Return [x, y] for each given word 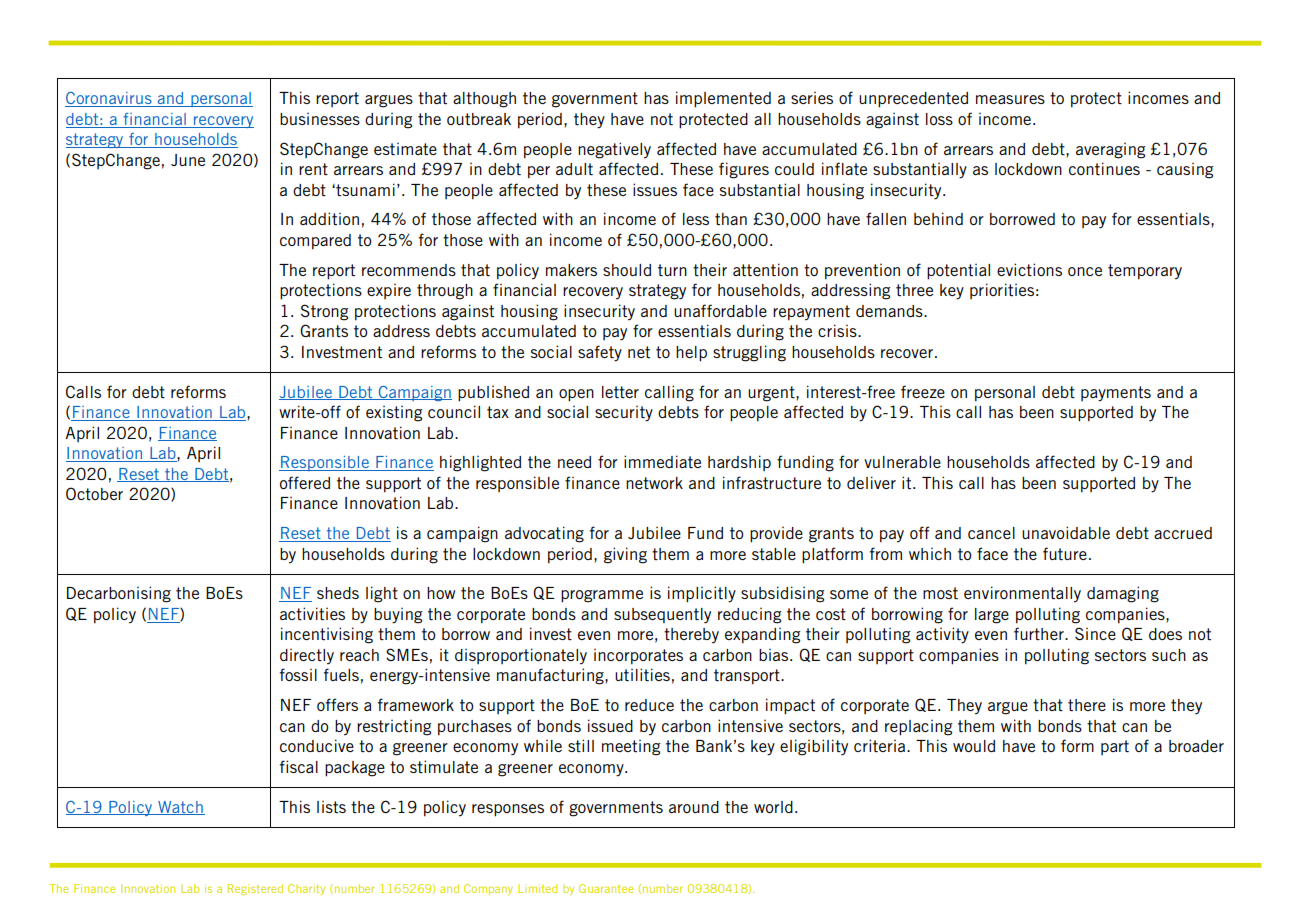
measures [1010, 99]
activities [312, 613]
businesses [320, 119]
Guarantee [606, 888]
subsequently [662, 615]
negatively [614, 150]
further [1040, 633]
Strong [324, 312]
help [691, 354]
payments [1116, 394]
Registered [255, 889]
